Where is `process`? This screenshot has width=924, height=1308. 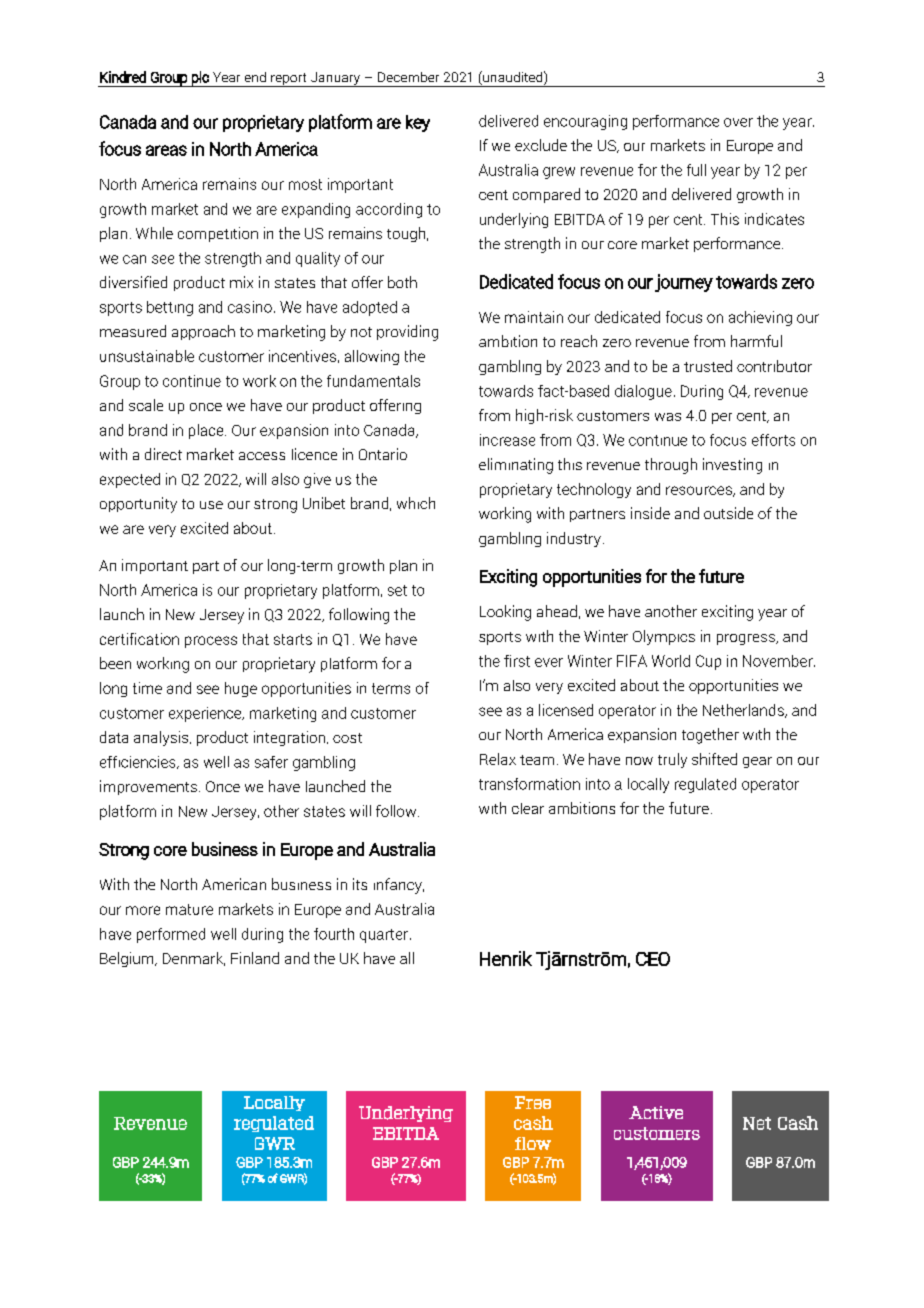
process is located at coordinates (211, 642).
